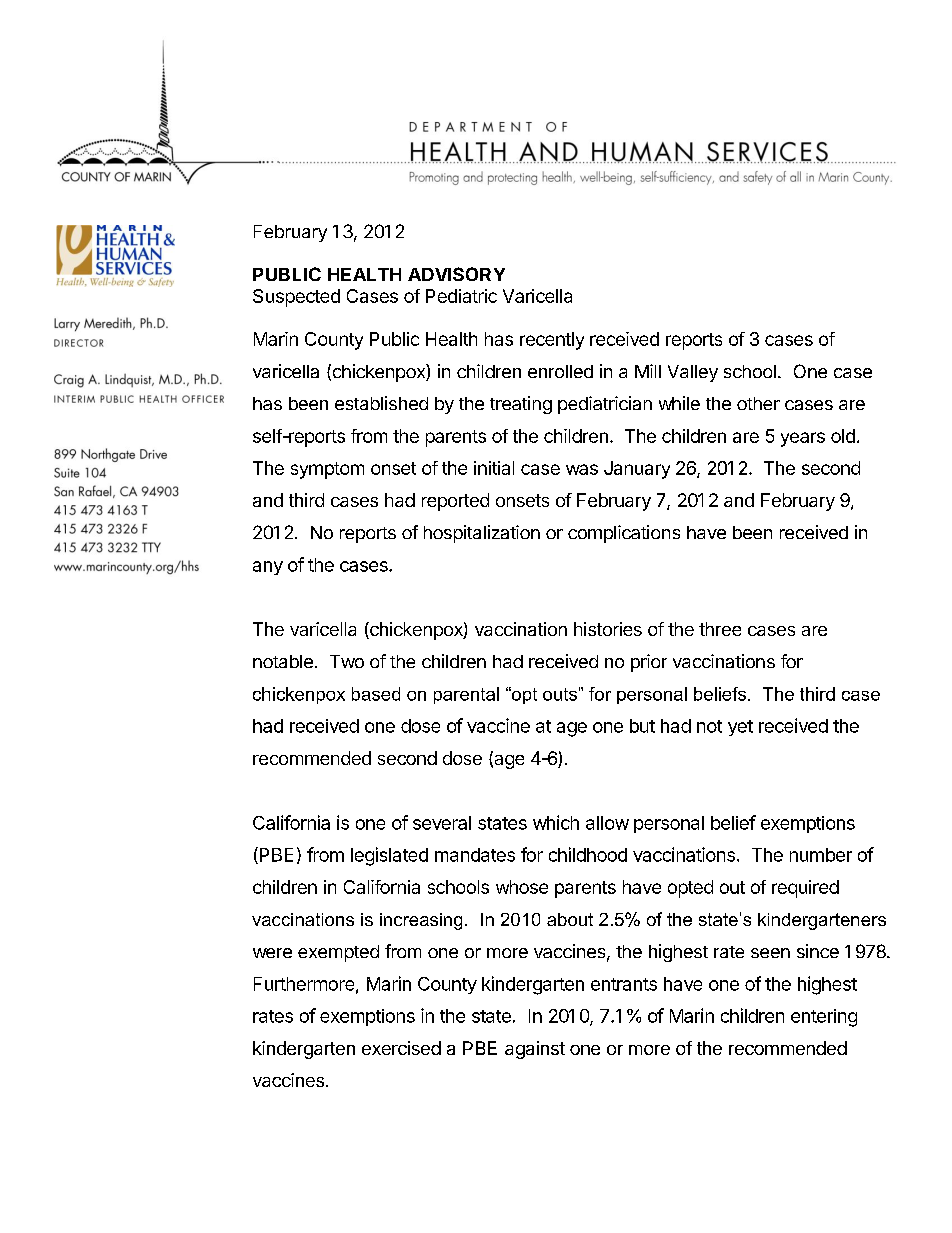 The width and height of the screenshot is (952, 1233). Describe the element at coordinates (552, 341) in the screenshot. I see `recently` at that location.
